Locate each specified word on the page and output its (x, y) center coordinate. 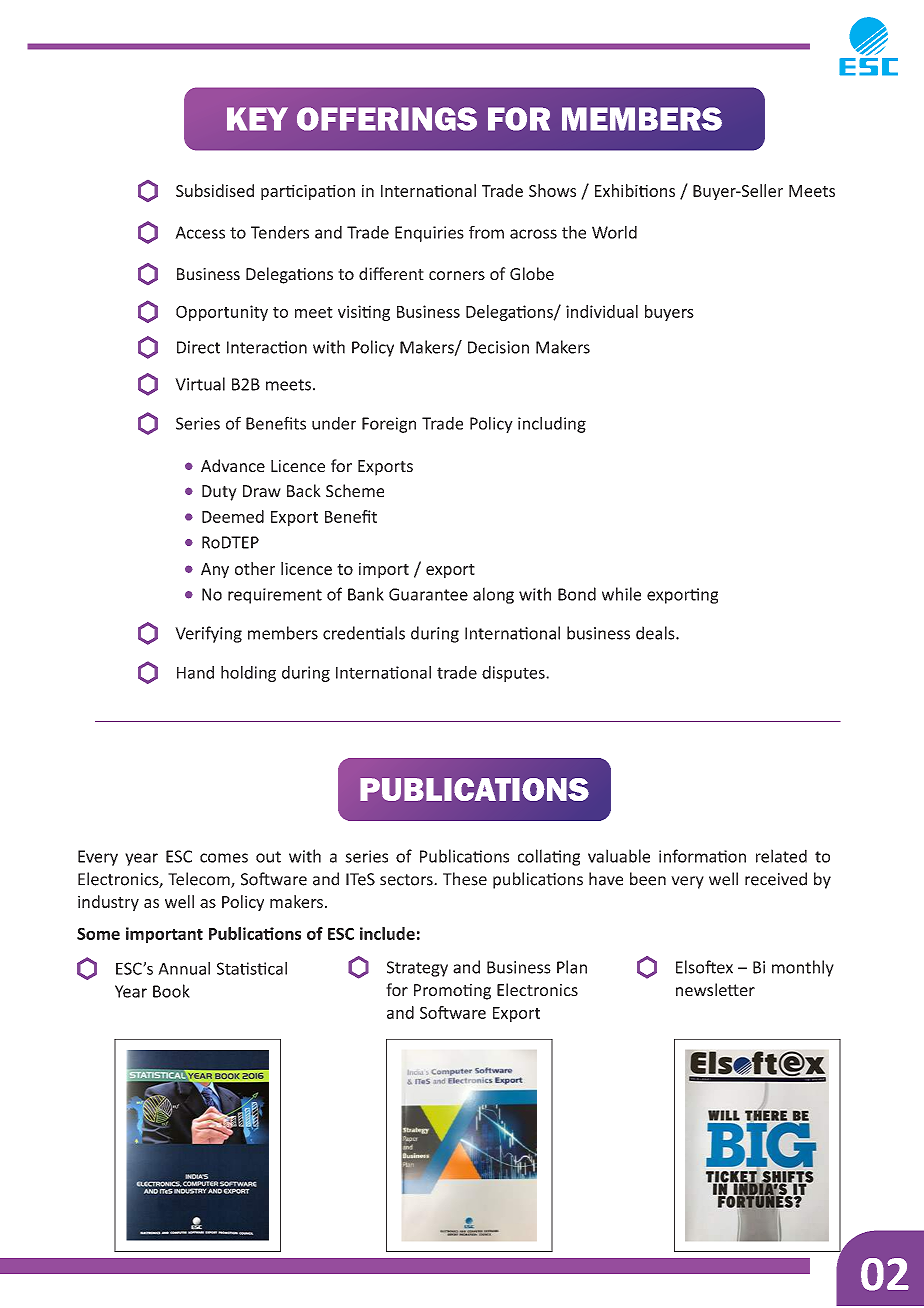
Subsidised (215, 190)
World (614, 232)
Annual (184, 968)
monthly (803, 968)
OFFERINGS (387, 119)
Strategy (417, 969)
